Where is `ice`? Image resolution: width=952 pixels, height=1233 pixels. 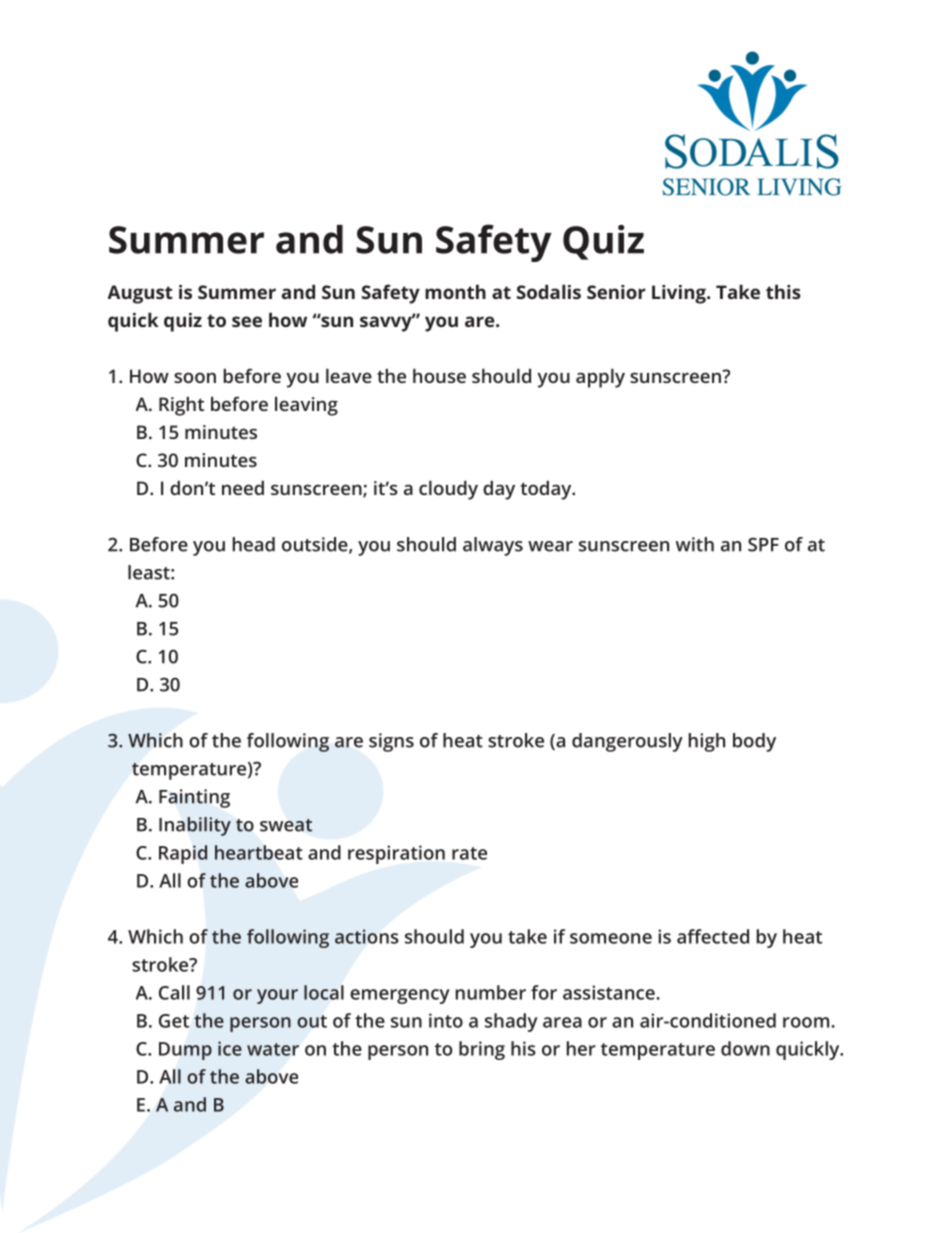
ice is located at coordinates (230, 1048).
